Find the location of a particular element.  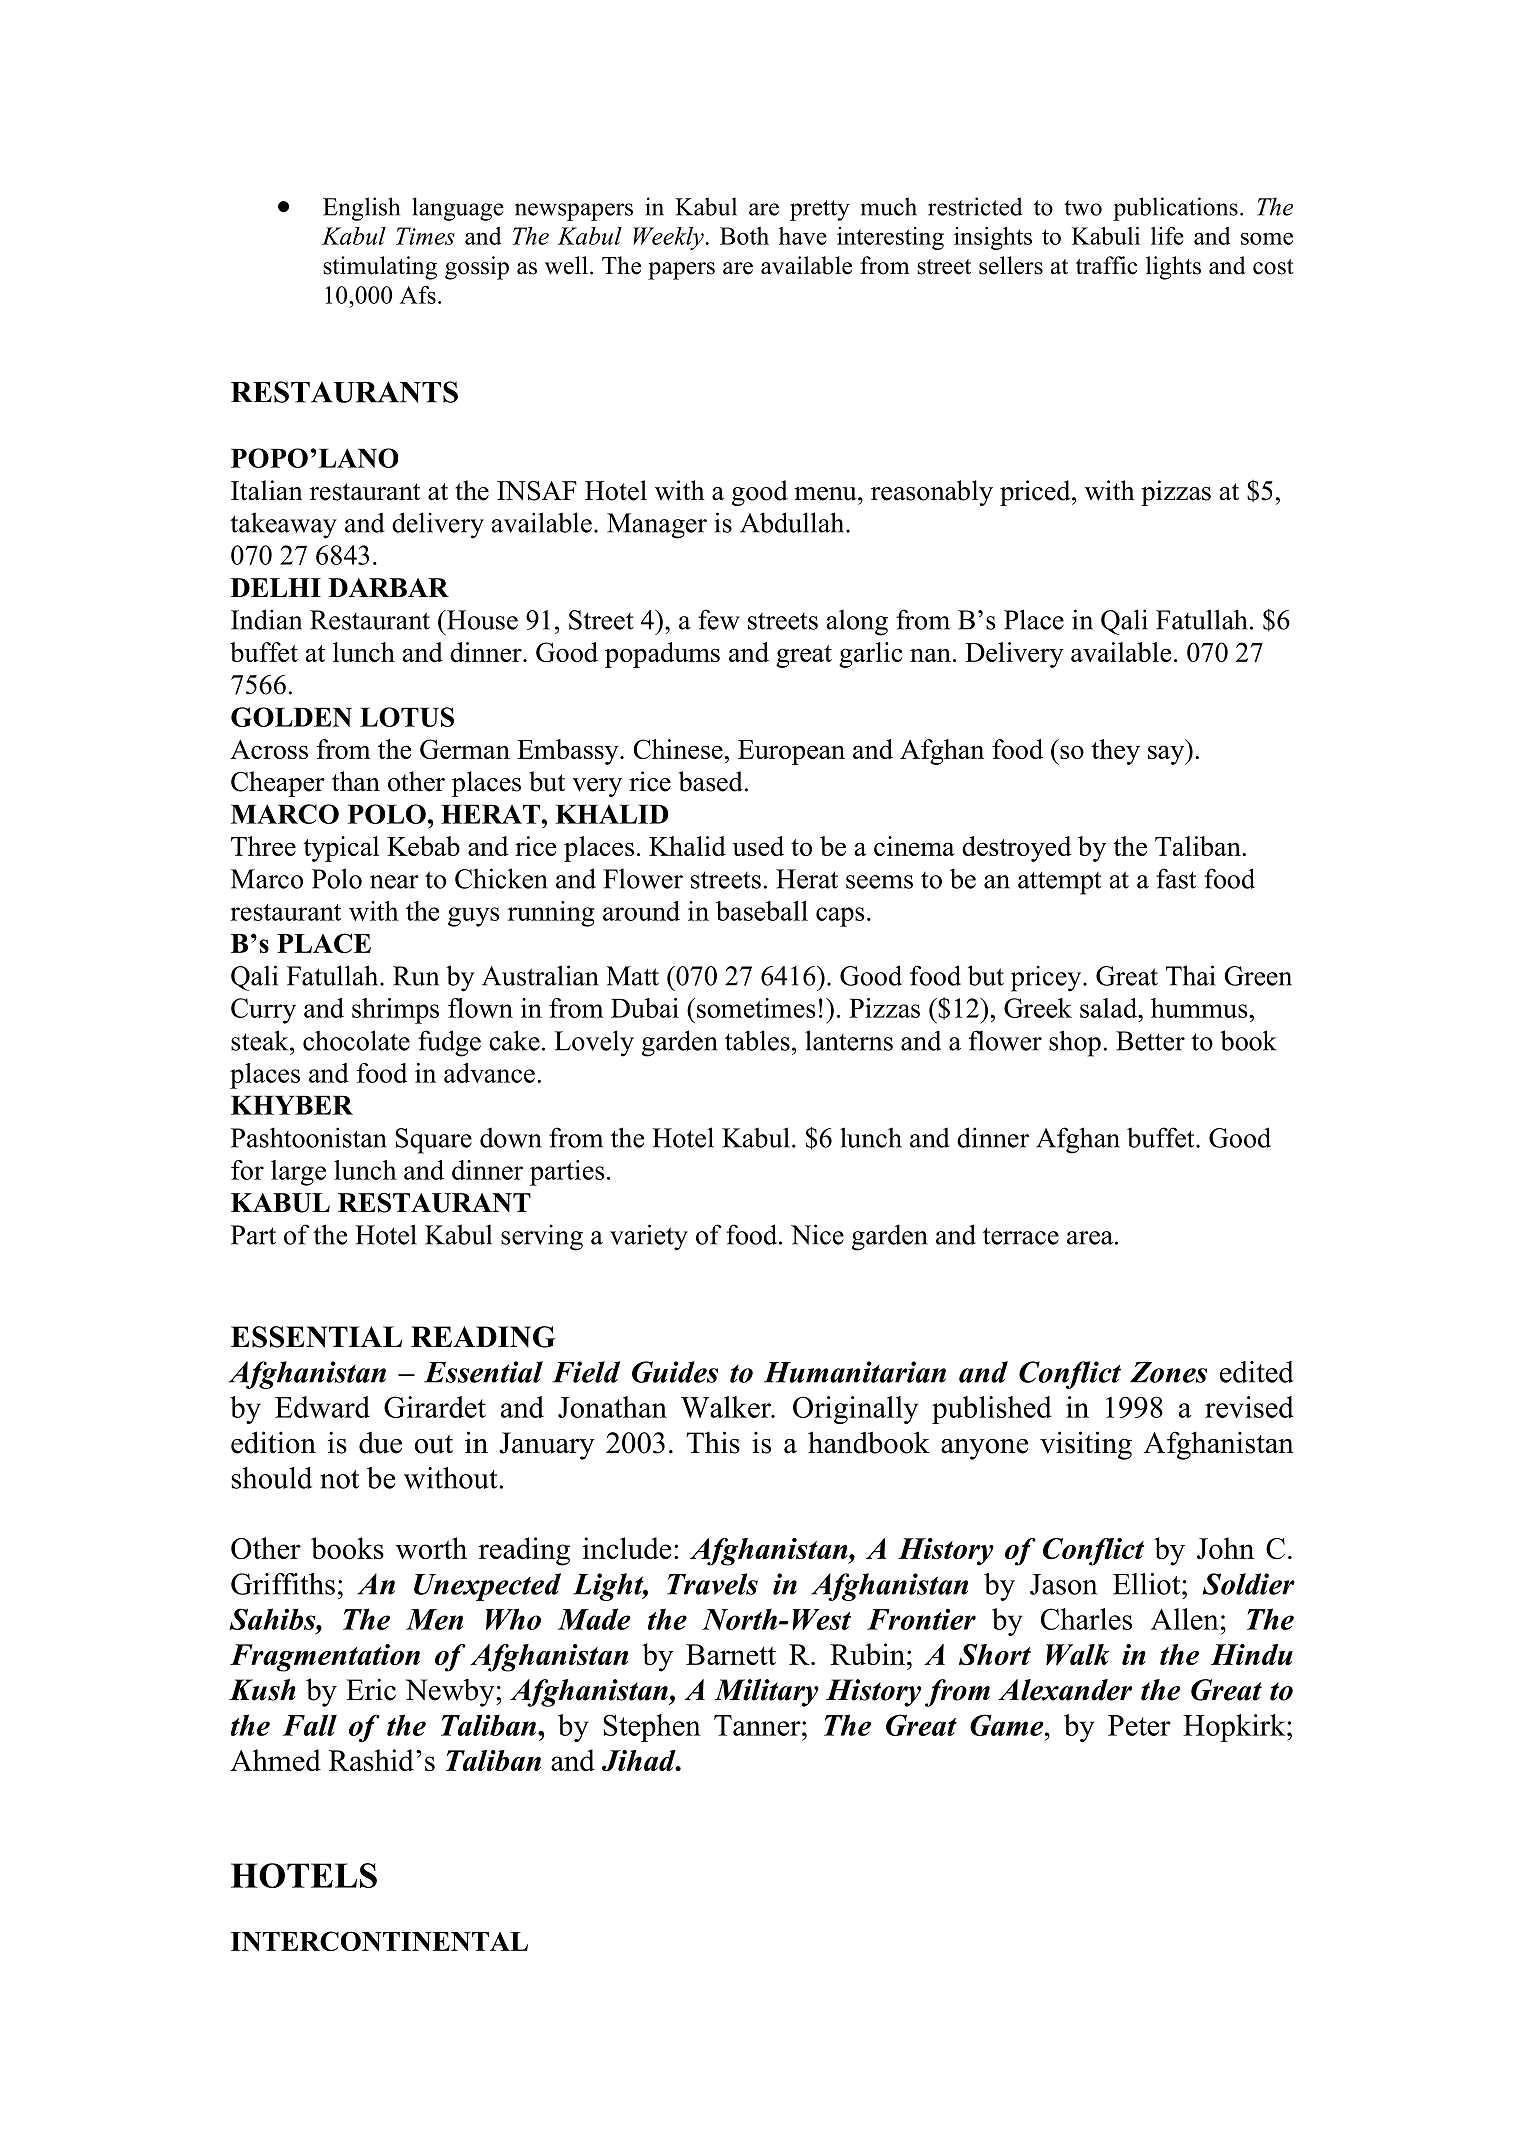

life is located at coordinates (1167, 236).
